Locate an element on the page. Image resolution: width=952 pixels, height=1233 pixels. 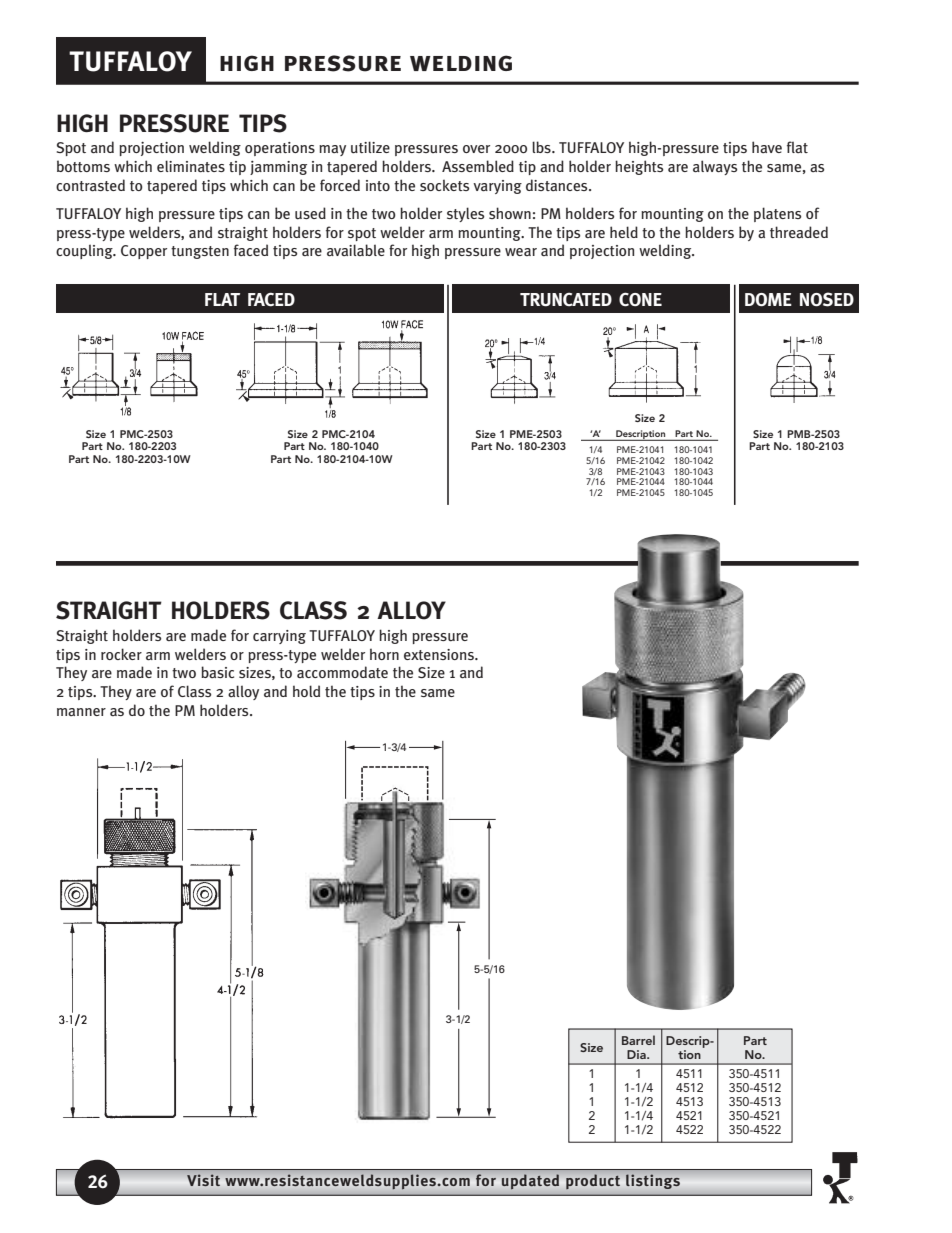
Visit is located at coordinates (203, 1180).
